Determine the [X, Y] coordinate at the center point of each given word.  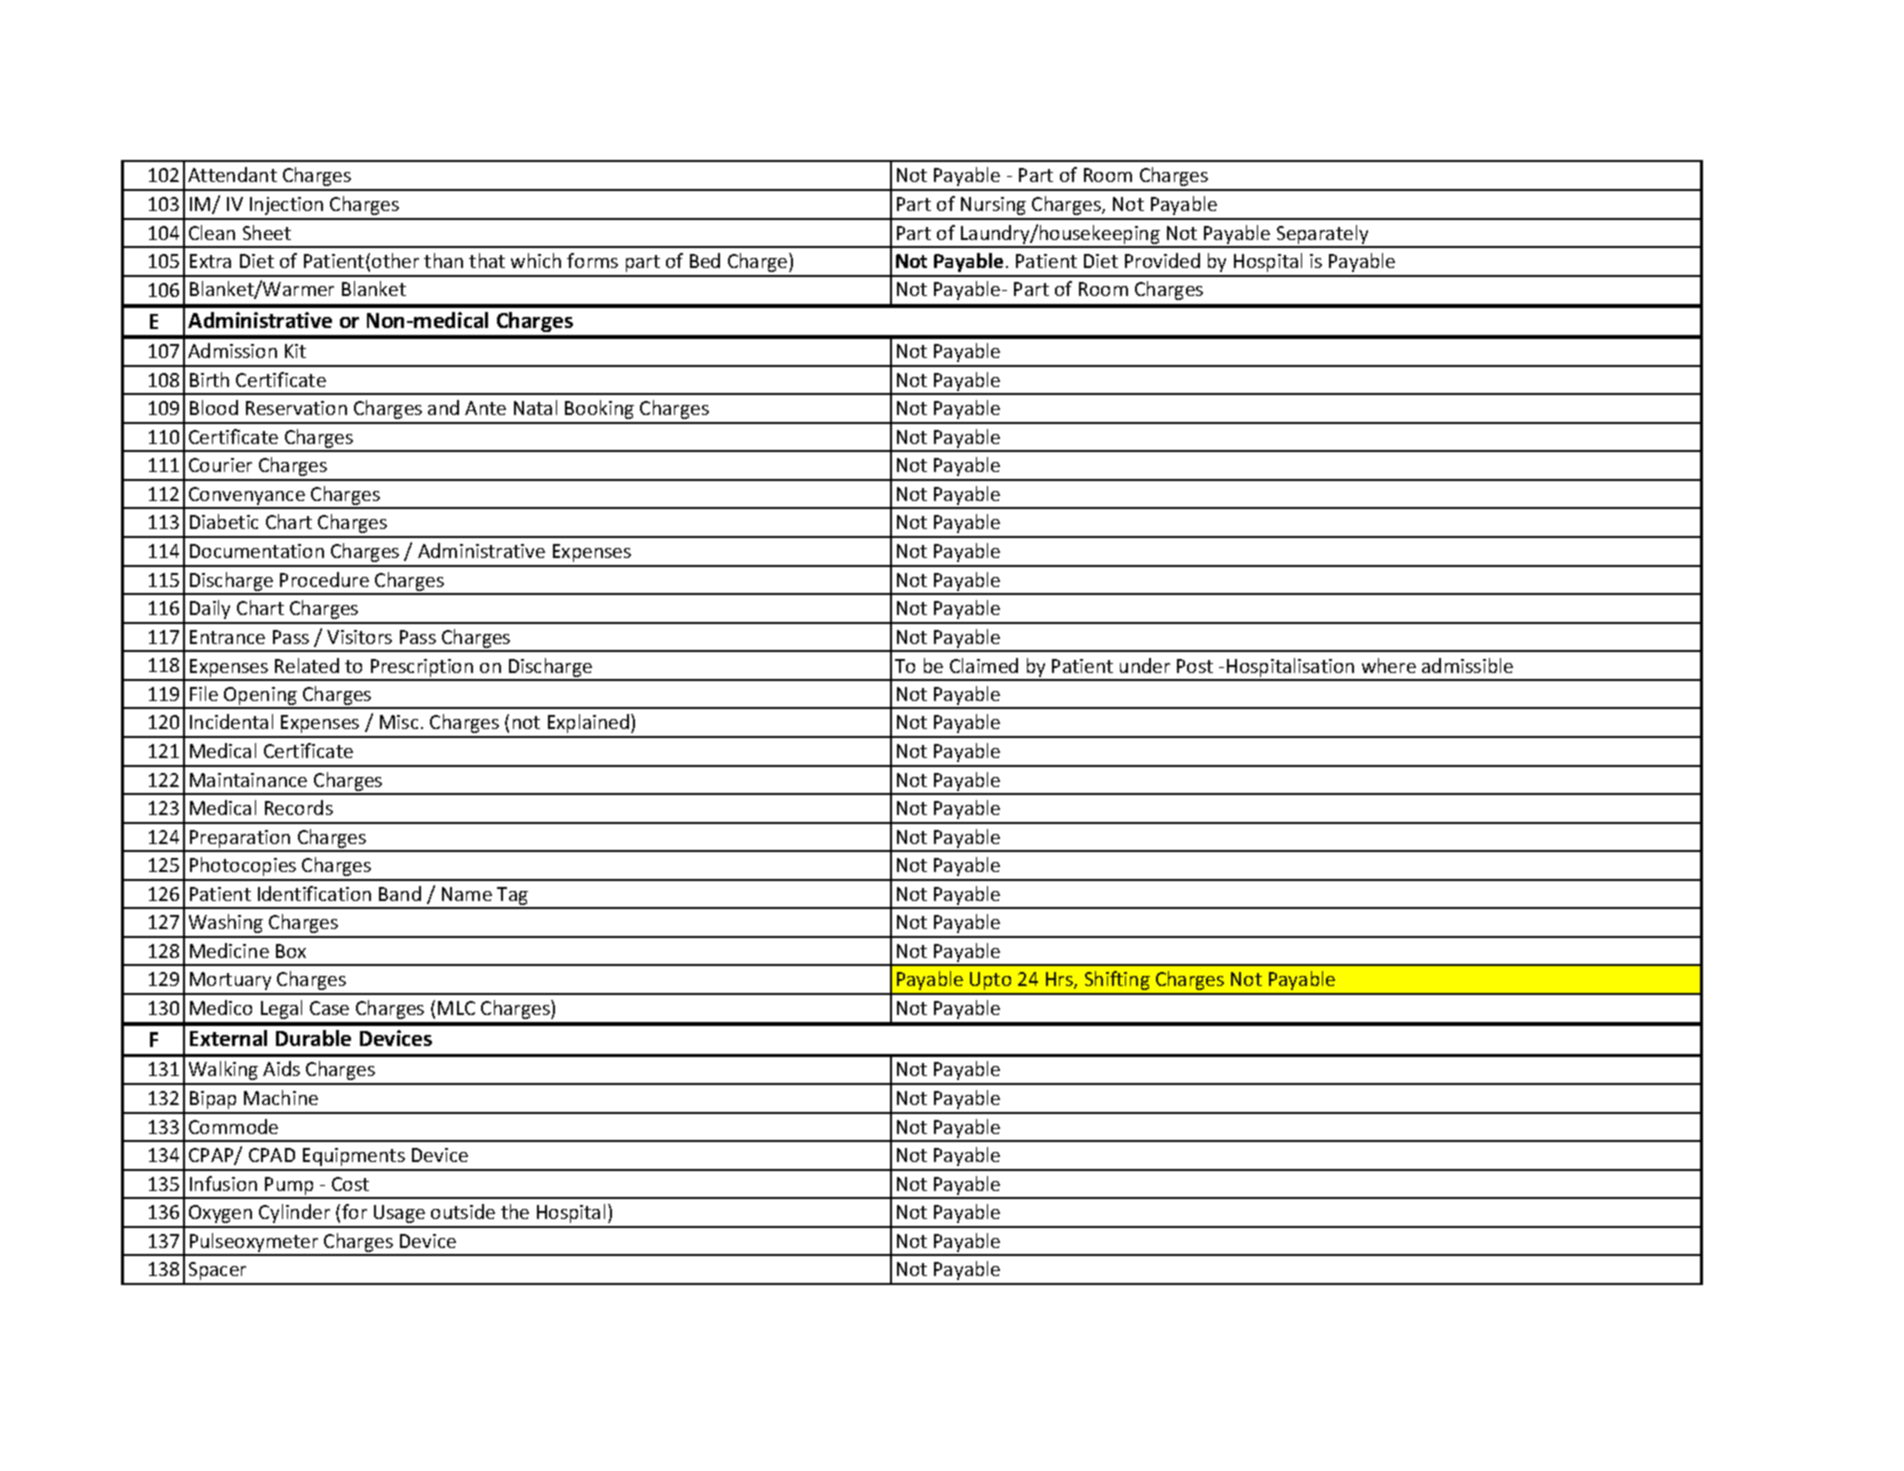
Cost [350, 1184]
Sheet [267, 232]
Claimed [984, 665]
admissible [1467, 665]
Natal [535, 407]
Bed [705, 260]
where [1389, 665]
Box [291, 951]
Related [307, 665]
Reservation [296, 408]
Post [1195, 666]
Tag [513, 897]
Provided [1162, 260]
